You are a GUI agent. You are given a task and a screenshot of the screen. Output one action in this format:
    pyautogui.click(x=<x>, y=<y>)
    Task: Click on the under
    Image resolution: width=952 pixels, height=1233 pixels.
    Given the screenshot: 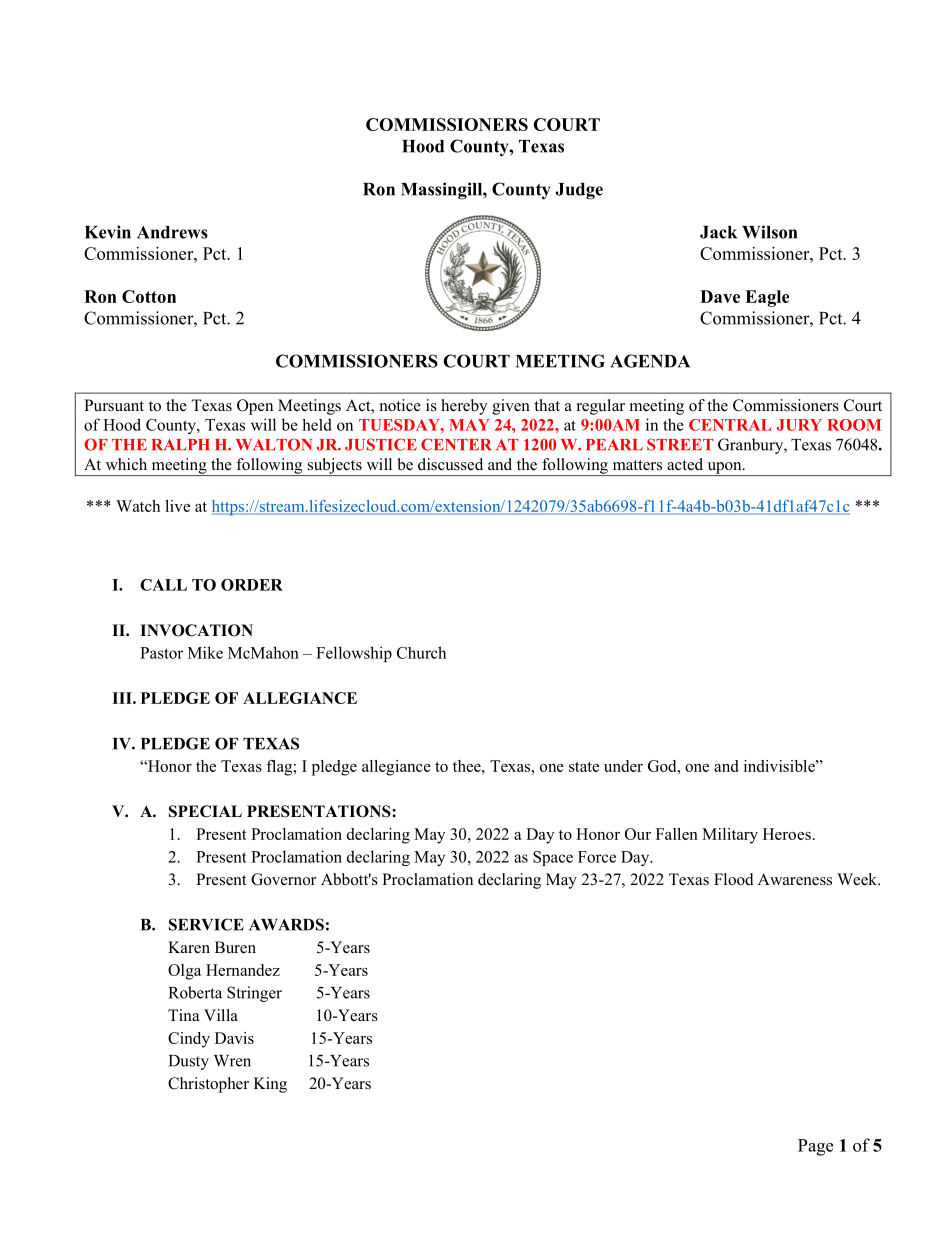 What is the action you would take?
    pyautogui.click(x=623, y=766)
